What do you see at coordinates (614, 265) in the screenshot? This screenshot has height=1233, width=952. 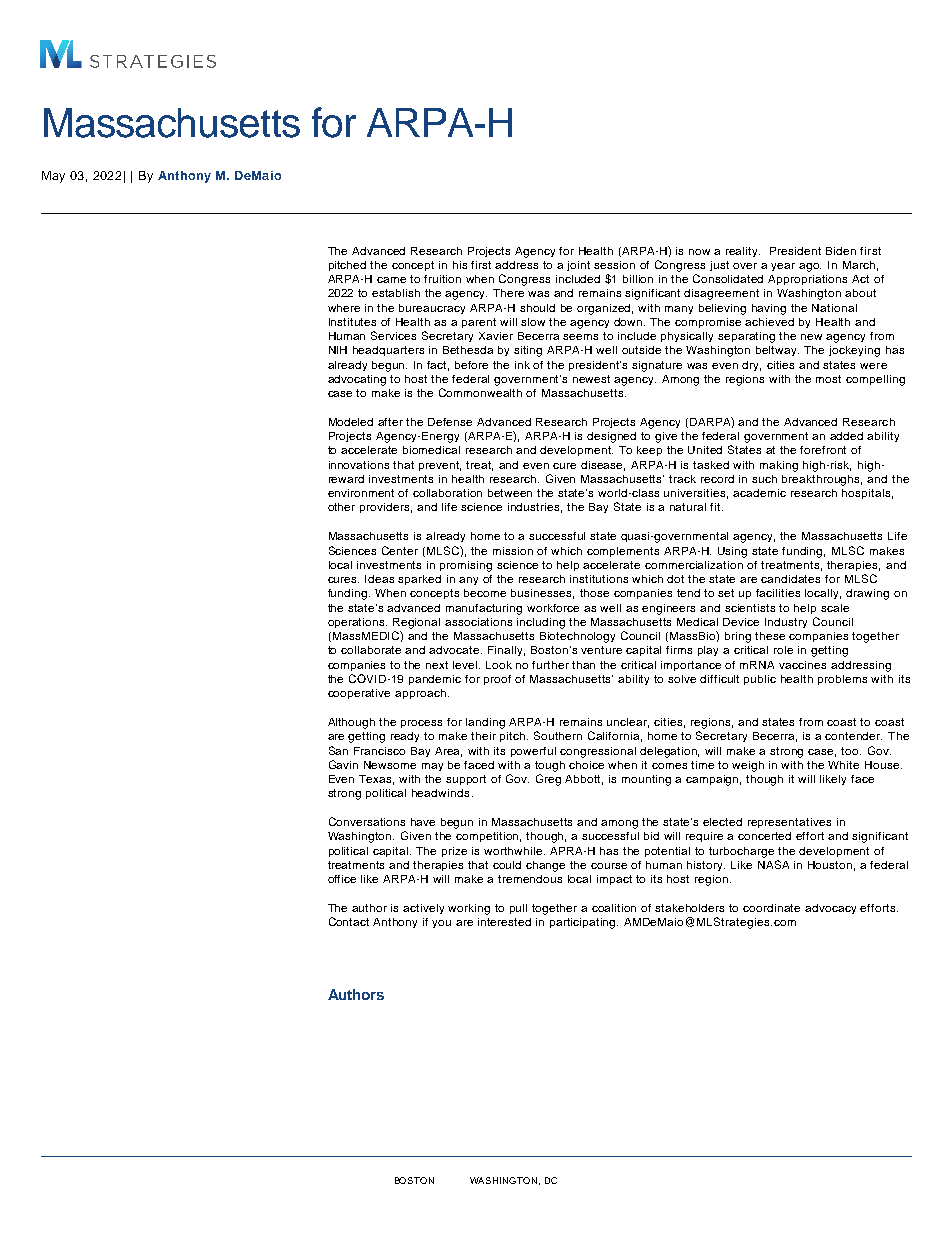 I see `session` at bounding box center [614, 265].
